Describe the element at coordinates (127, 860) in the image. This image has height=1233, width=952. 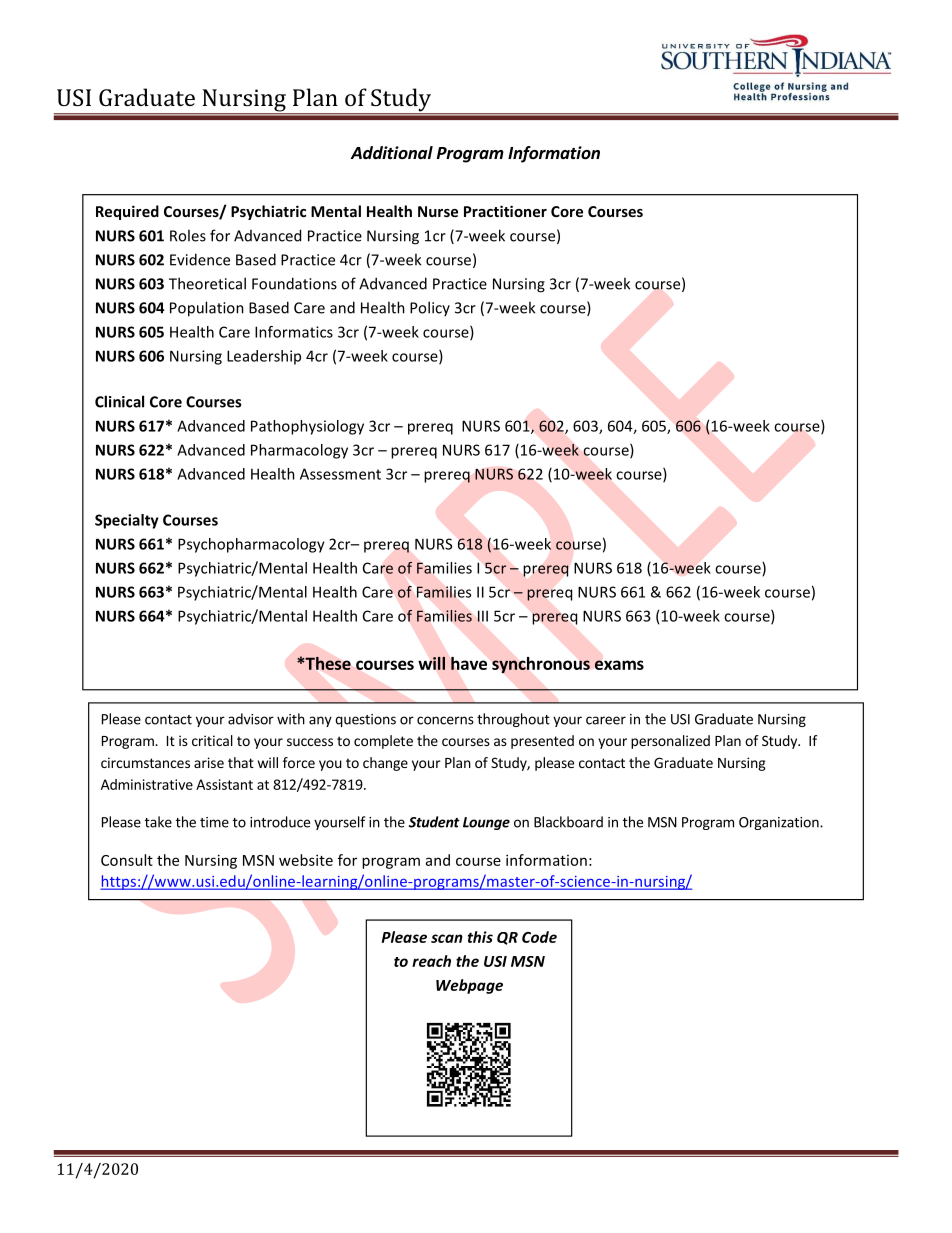
I see `Consult` at that location.
